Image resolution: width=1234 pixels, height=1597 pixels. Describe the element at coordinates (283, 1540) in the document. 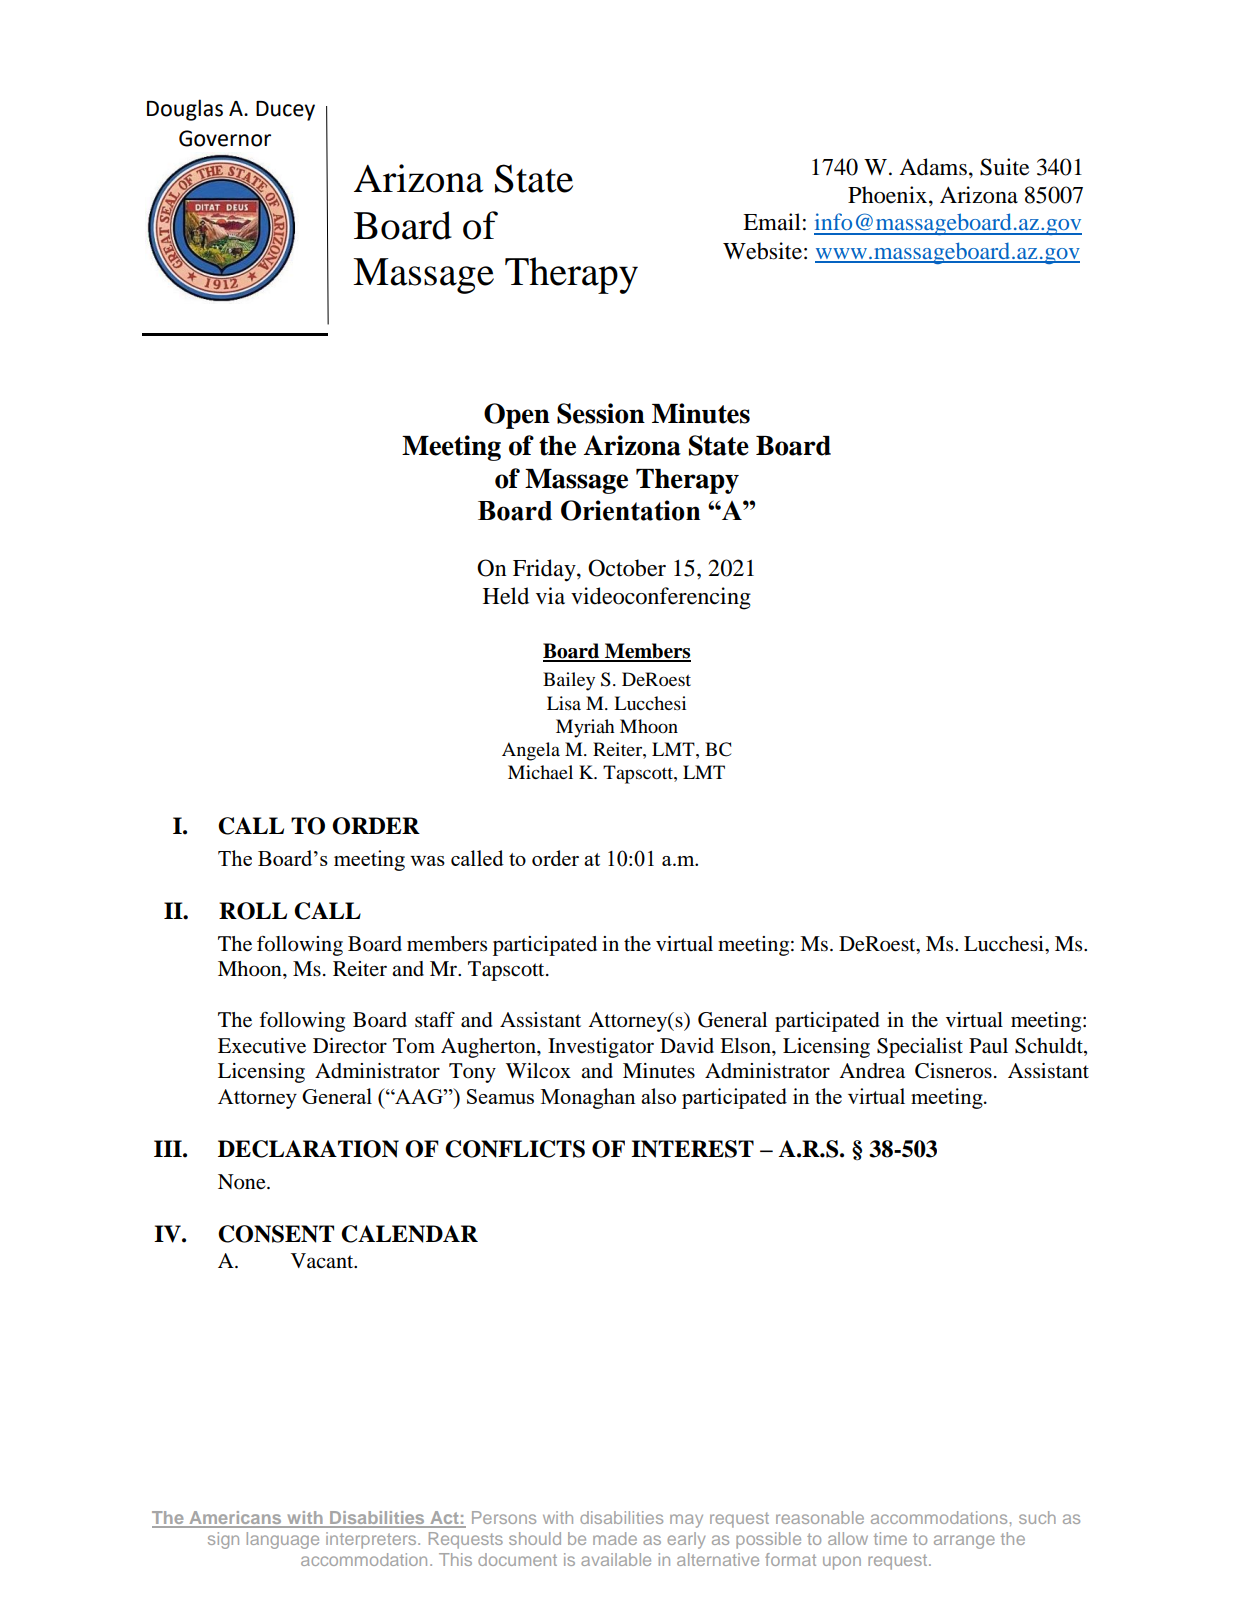

I see `language` at that location.
